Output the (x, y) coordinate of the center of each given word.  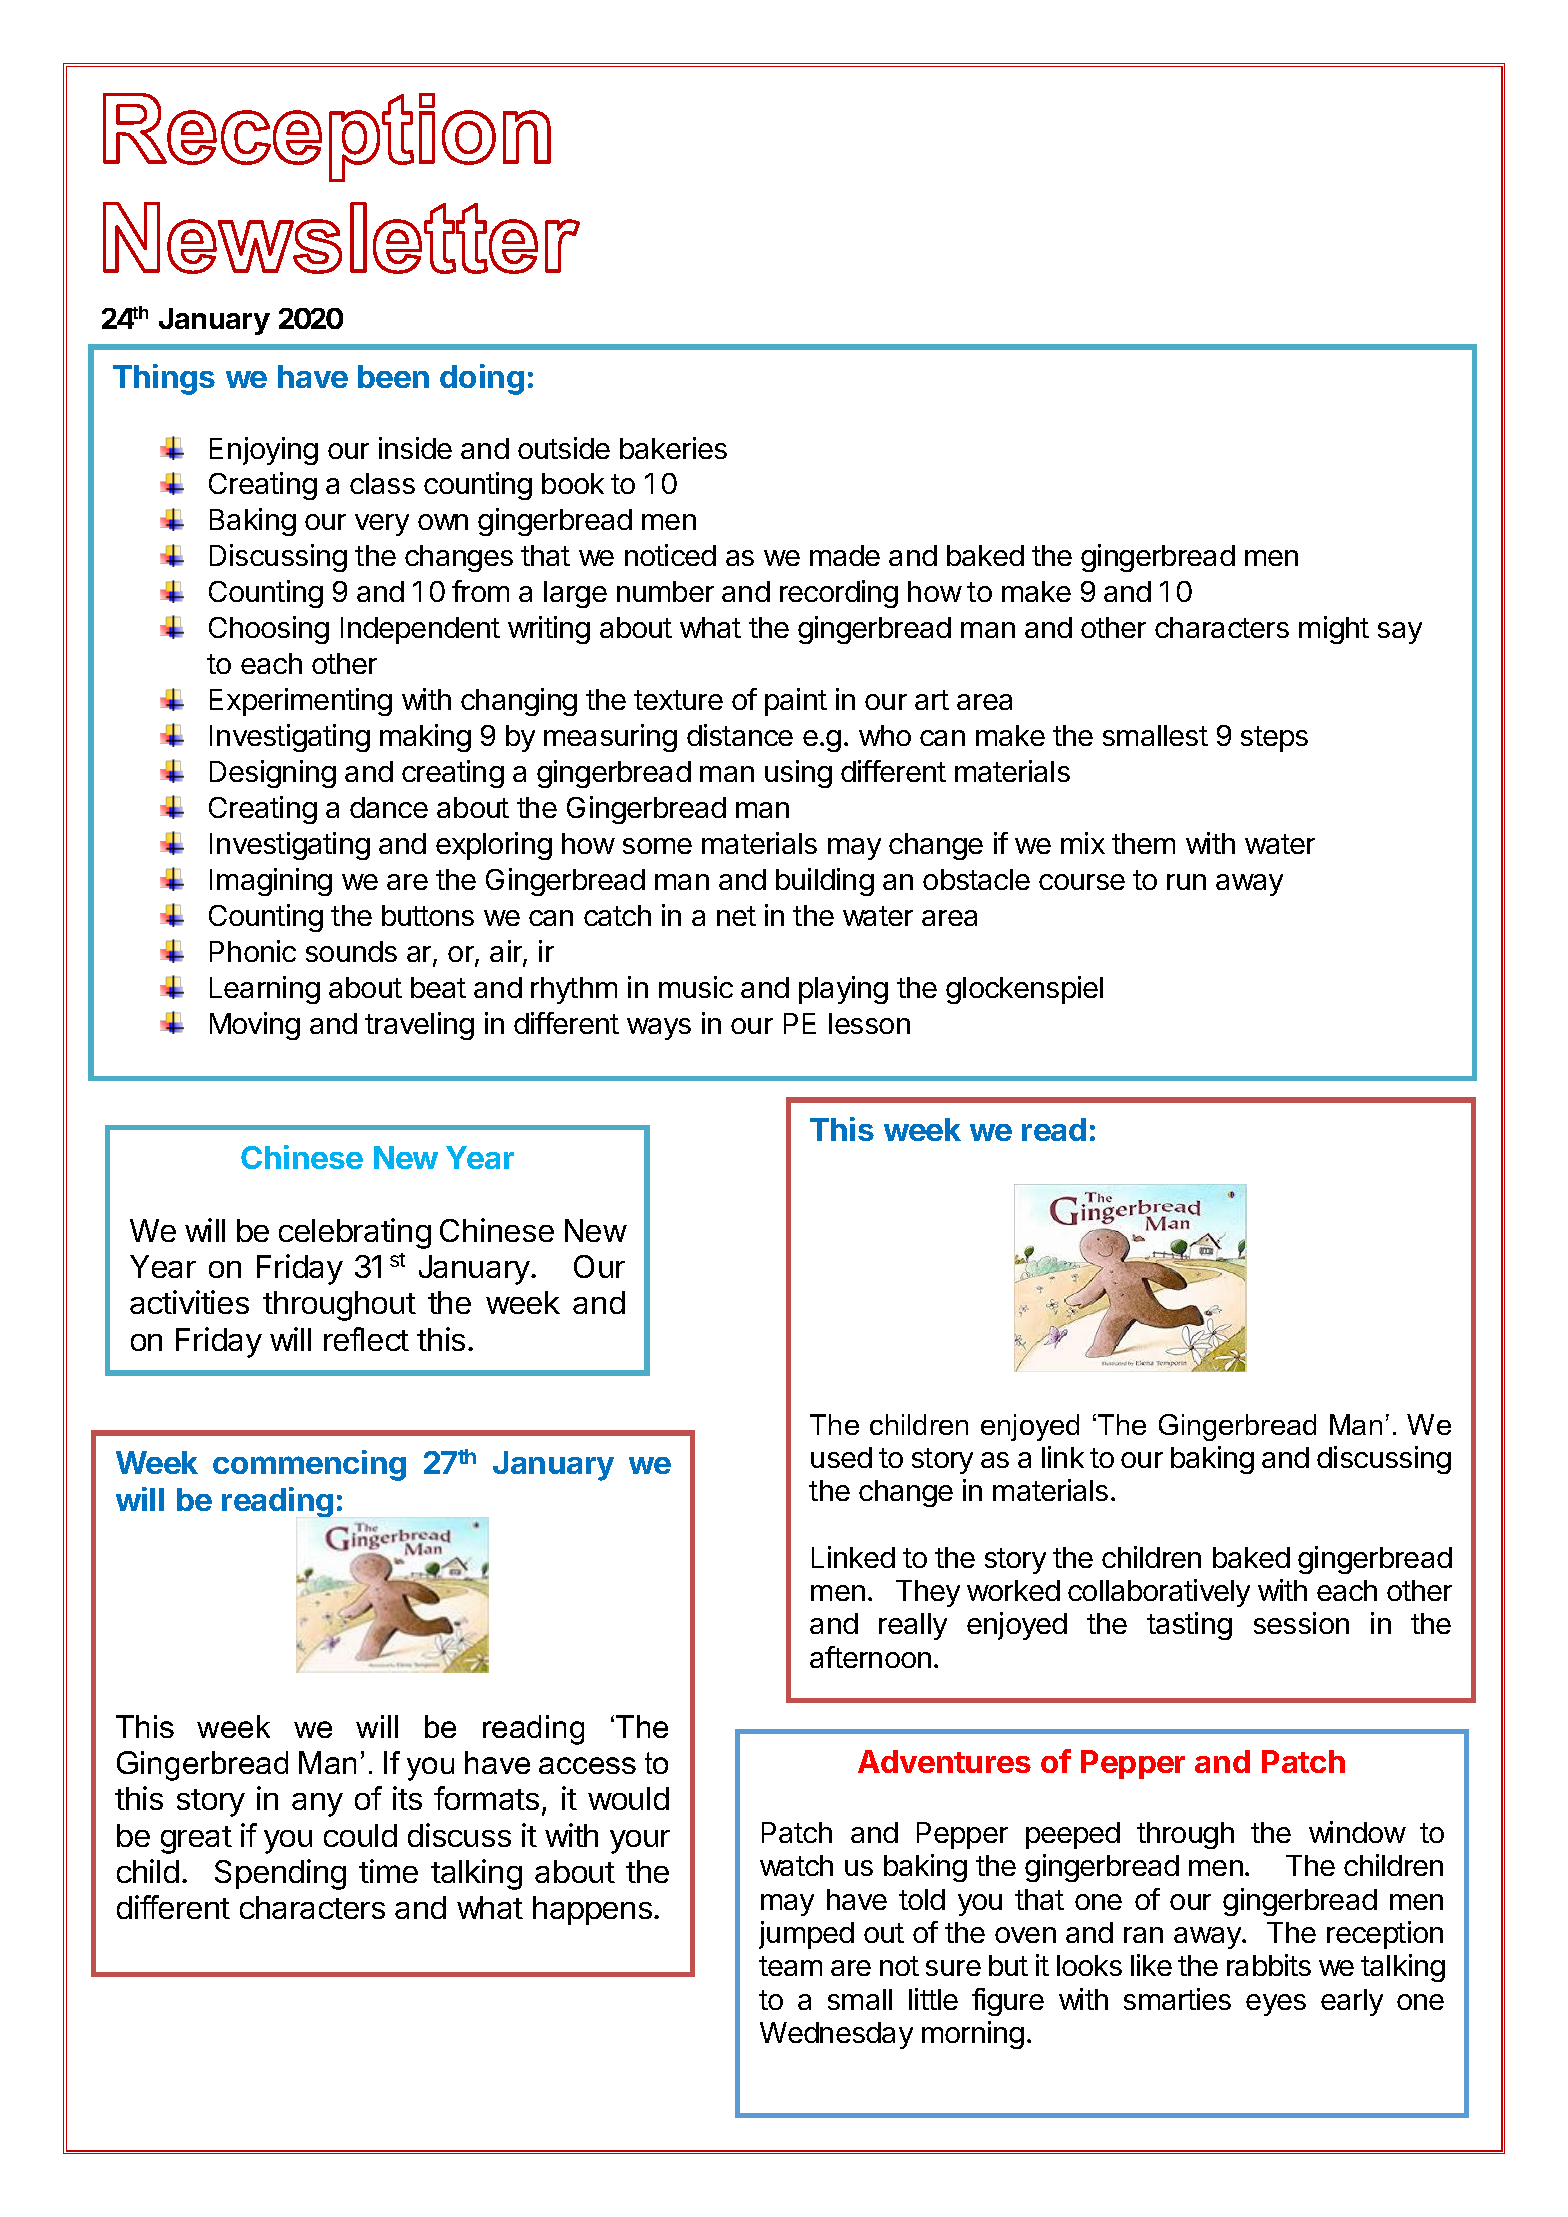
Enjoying (264, 451)
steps (1274, 739)
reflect (366, 1339)
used (841, 1457)
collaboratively (1159, 1593)
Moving (255, 1026)
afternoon (870, 1657)
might (1334, 630)
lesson (869, 1023)
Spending (280, 1874)
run (1186, 882)
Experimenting (301, 702)
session (1301, 1623)
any (317, 1805)
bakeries (673, 448)
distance (740, 735)
